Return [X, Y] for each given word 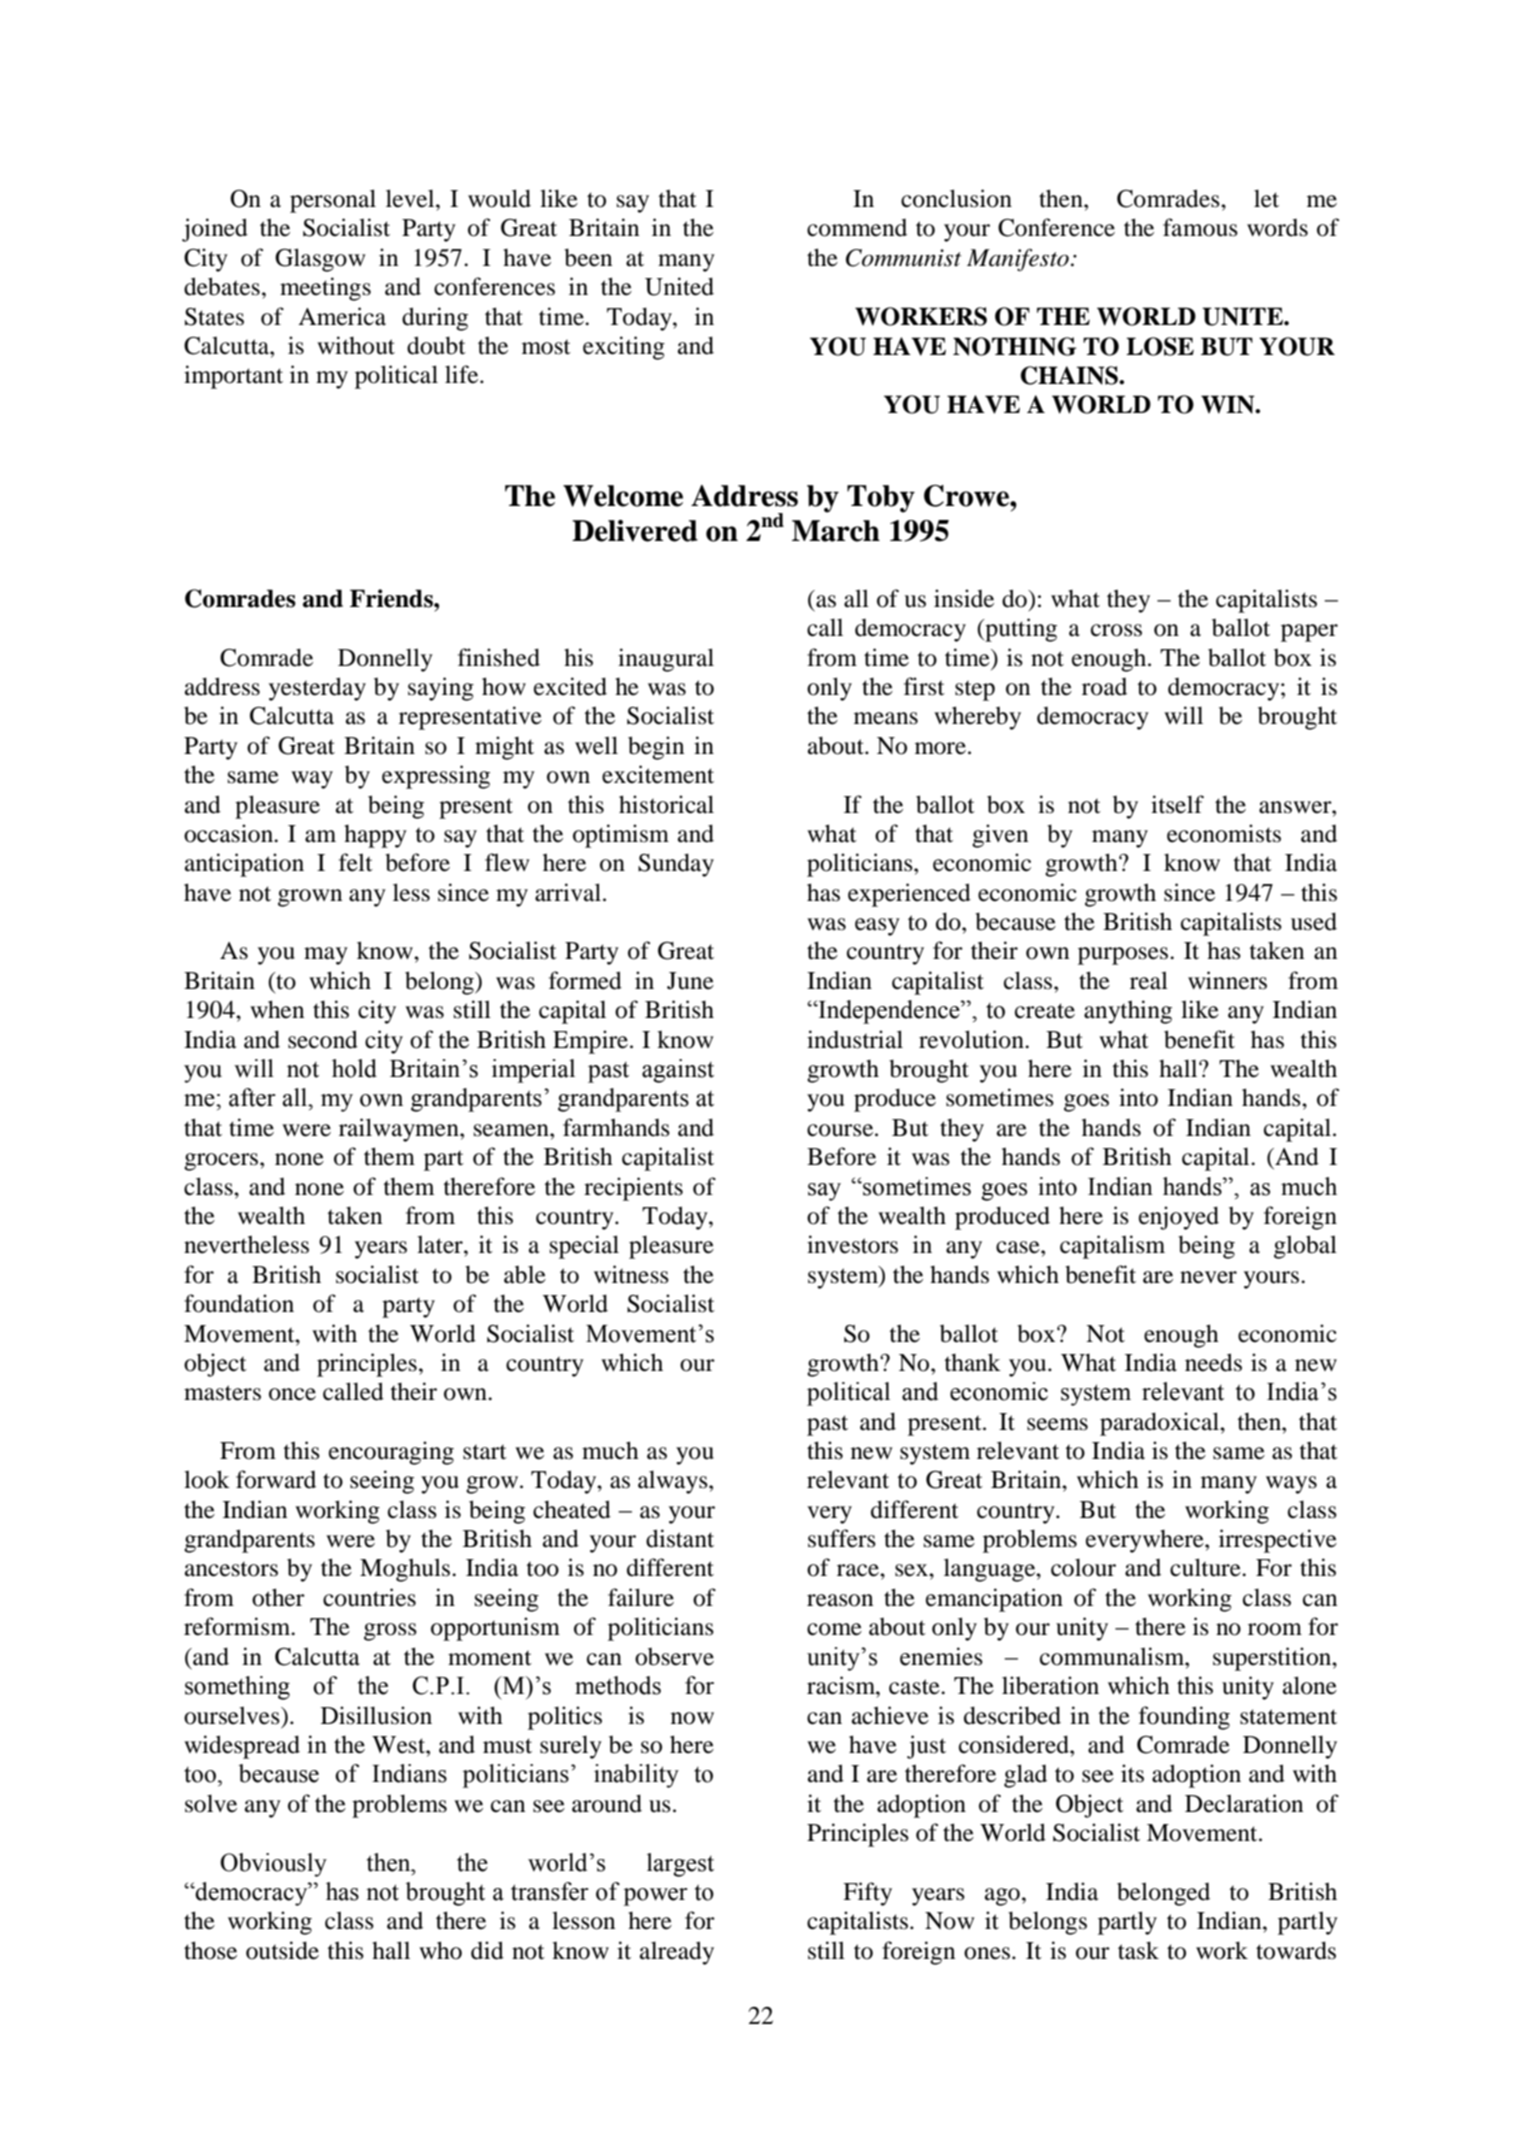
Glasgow [320, 260]
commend [857, 228]
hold [354, 1068]
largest [680, 1865]
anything [1128, 1012]
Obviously [273, 1865]
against [678, 1071]
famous [1200, 227]
